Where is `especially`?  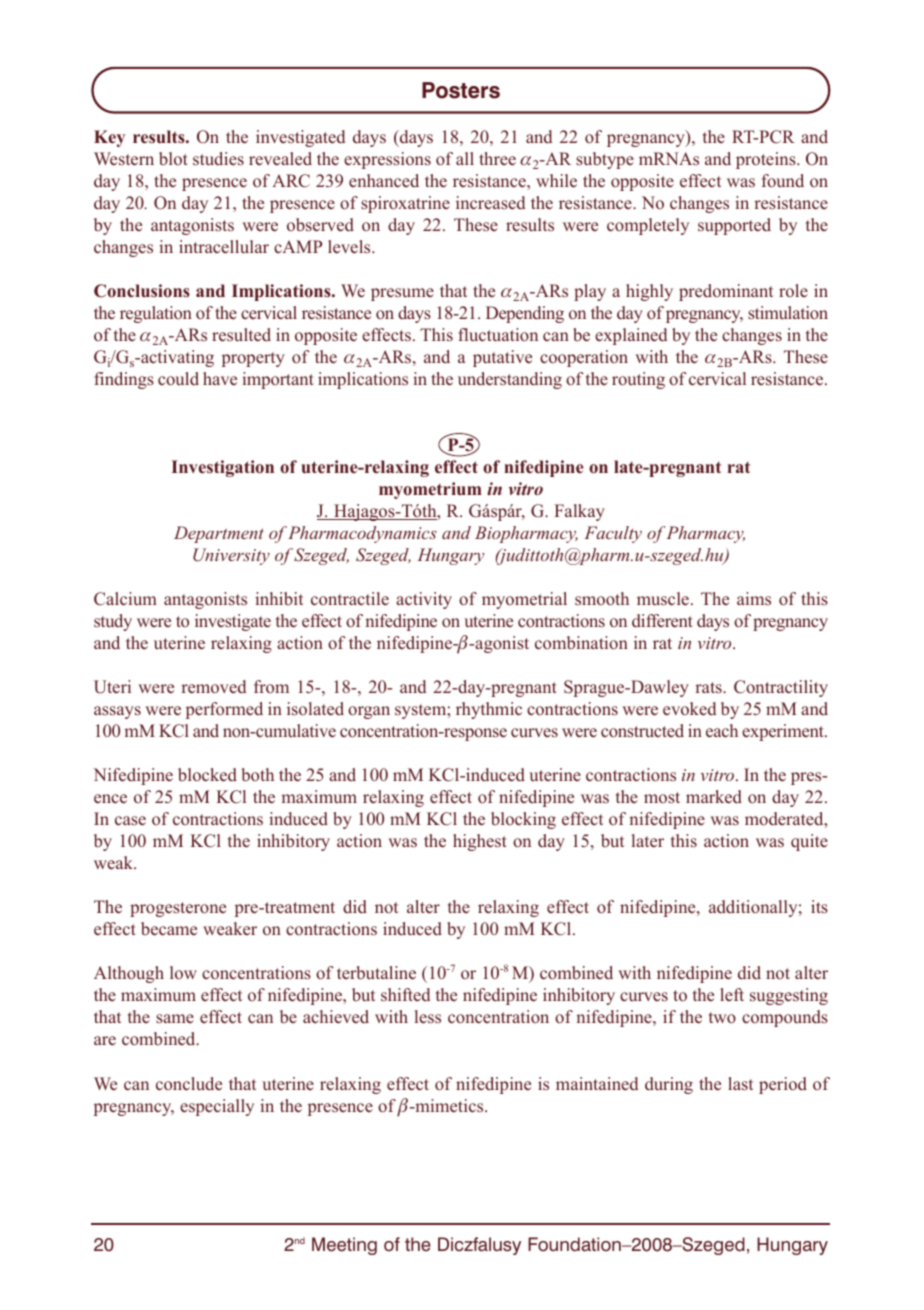
especially is located at coordinates (217, 1107).
